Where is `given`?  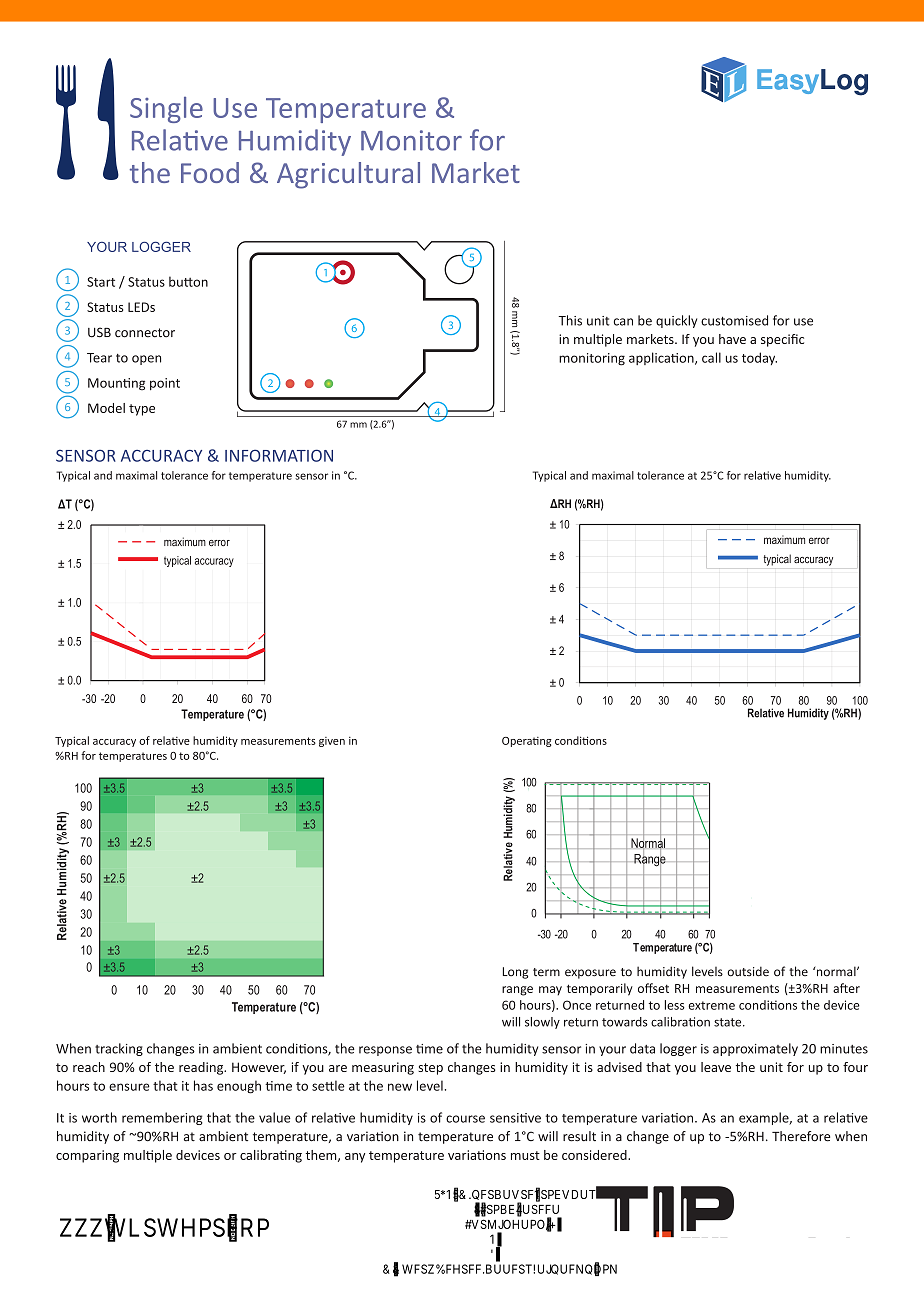
given is located at coordinates (332, 742).
